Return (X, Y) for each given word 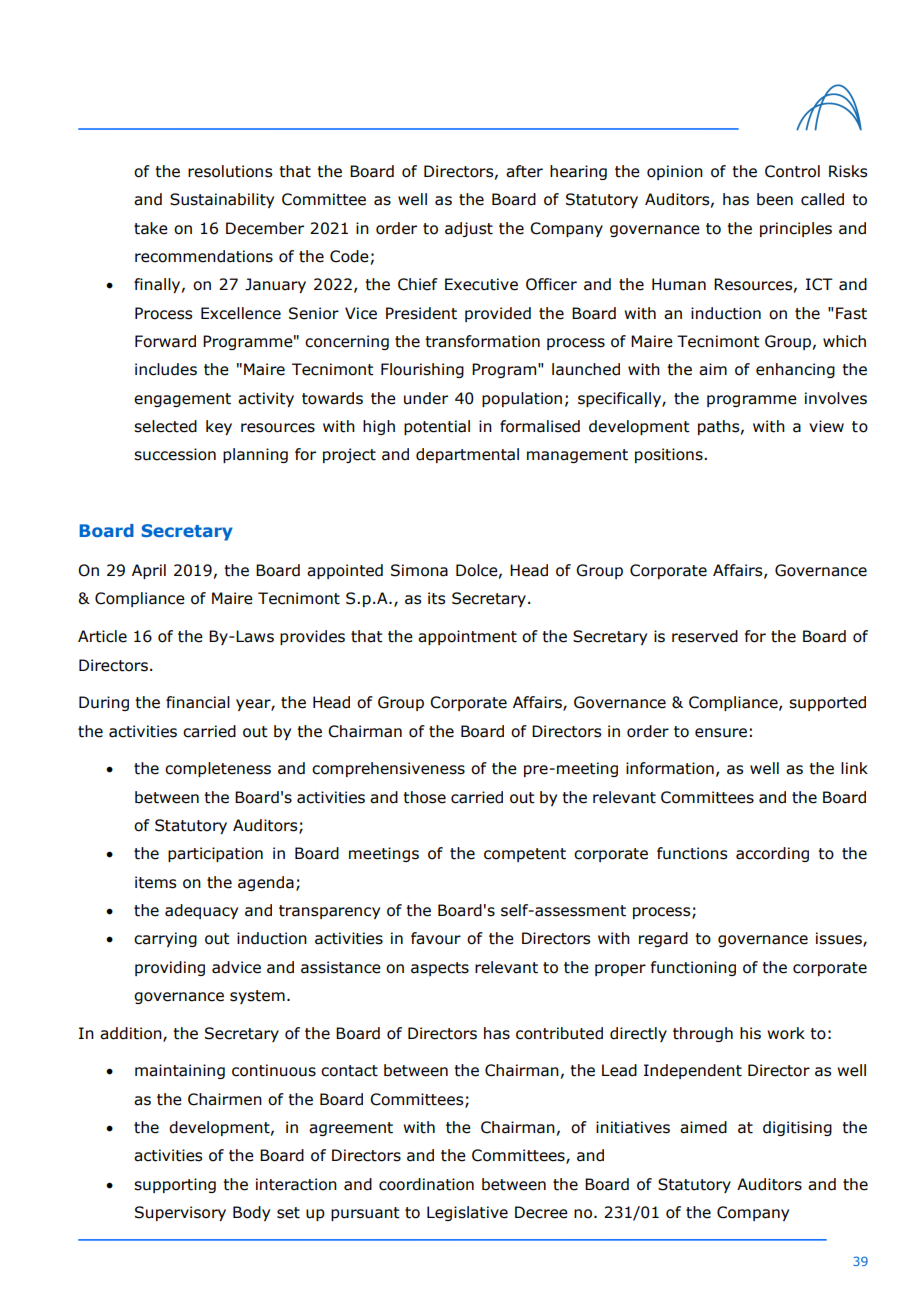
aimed (703, 1127)
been (775, 199)
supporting (175, 1185)
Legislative (467, 1213)
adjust (469, 229)
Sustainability (222, 200)
